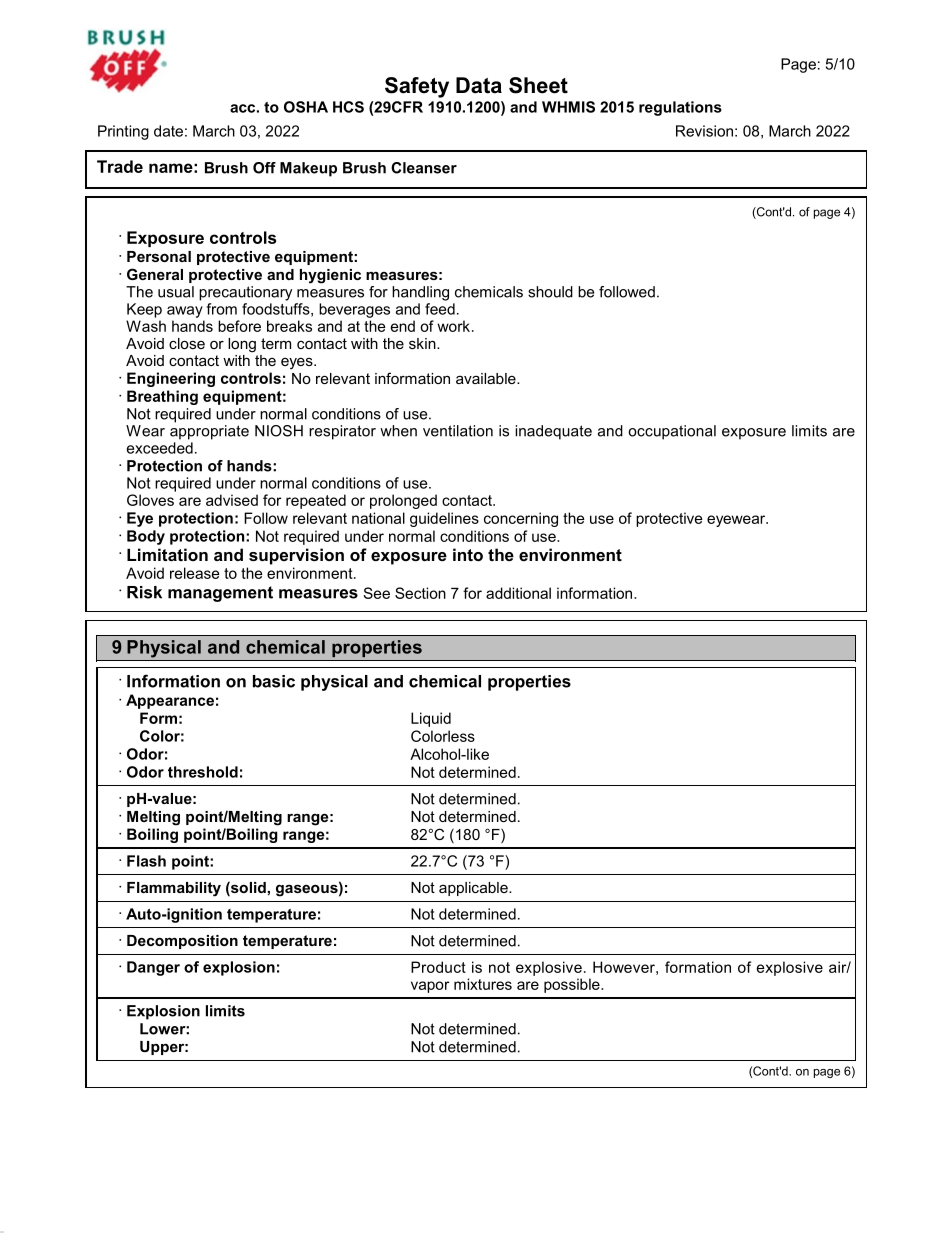 The image size is (952, 1233). I want to click on Liquid, so click(431, 719).
